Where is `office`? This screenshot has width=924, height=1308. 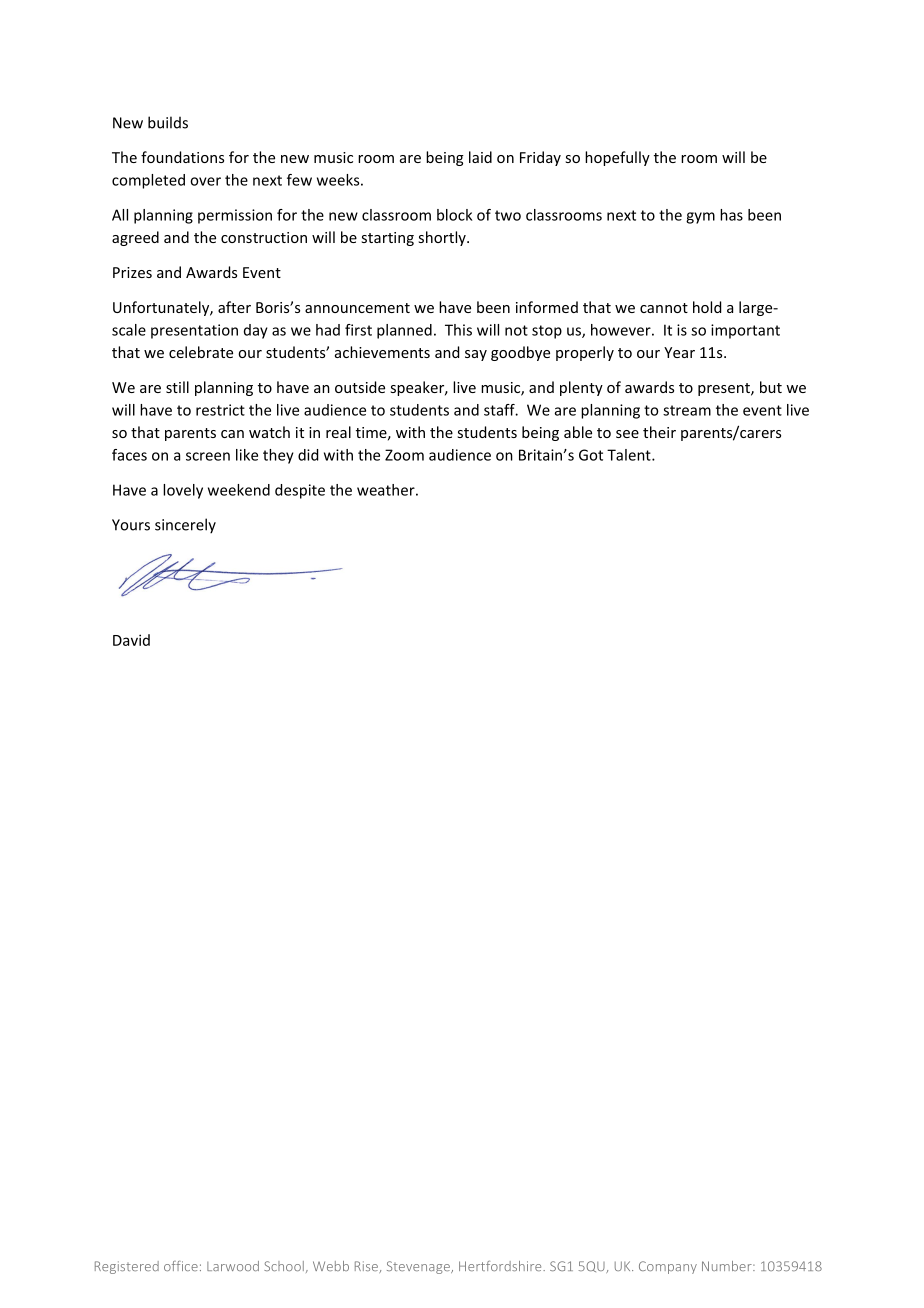 office is located at coordinates (181, 1266).
